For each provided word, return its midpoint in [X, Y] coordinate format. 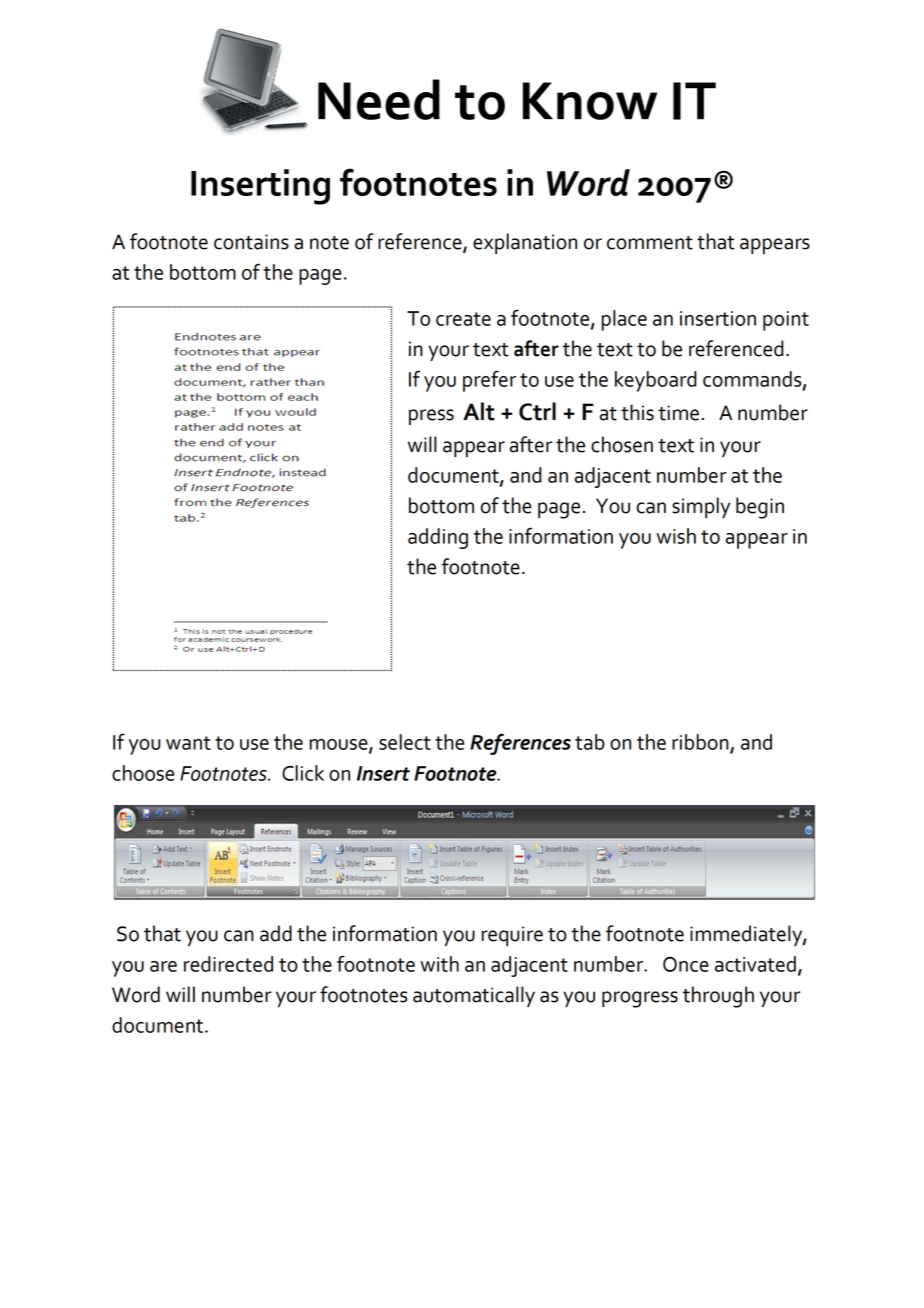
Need [379, 99]
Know [590, 101]
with [439, 964]
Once [686, 964]
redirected [228, 964]
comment [650, 243]
